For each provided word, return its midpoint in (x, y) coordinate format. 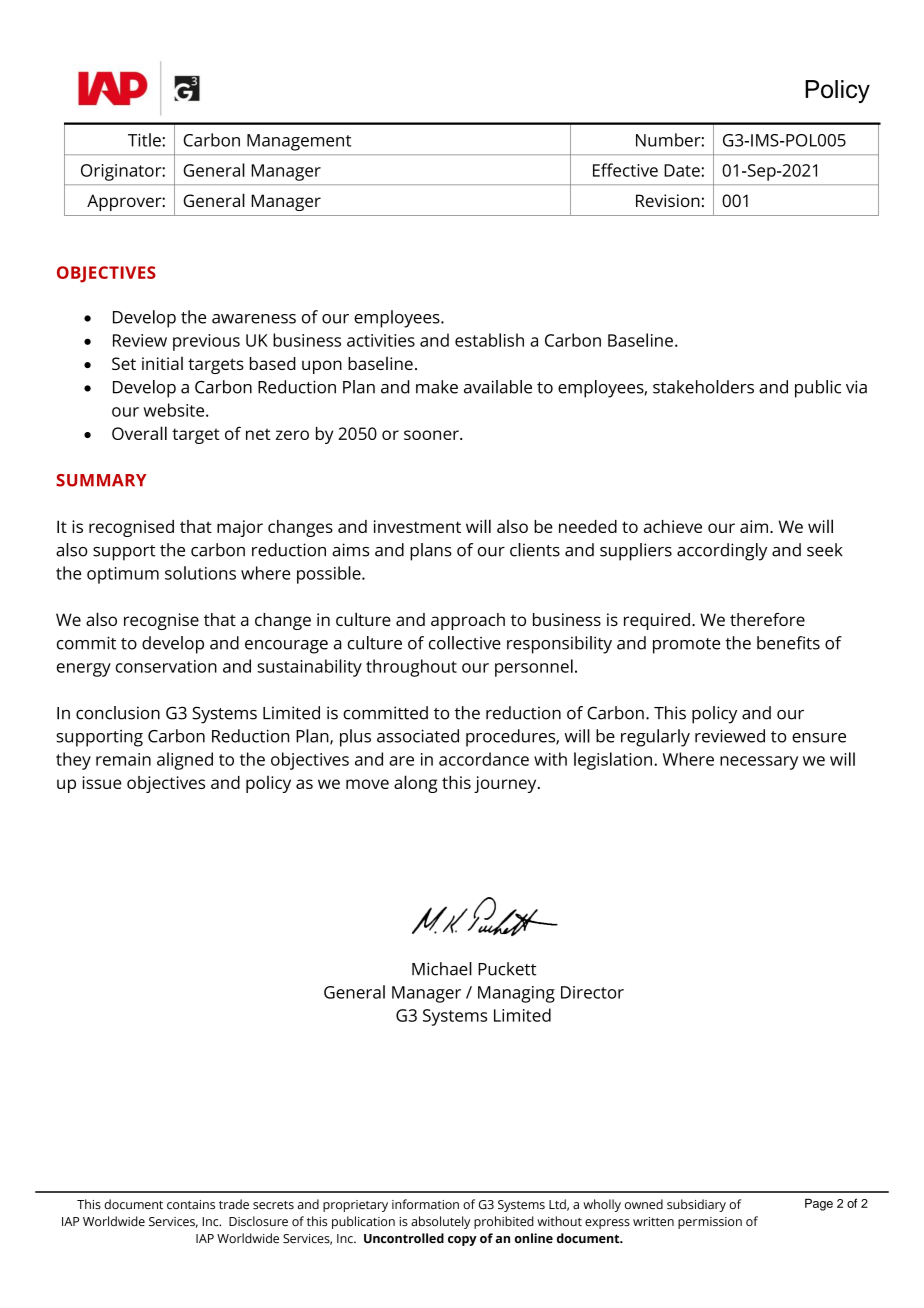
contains (191, 1205)
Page (819, 1204)
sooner (432, 435)
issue (102, 782)
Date (682, 170)
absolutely (440, 1222)
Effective (625, 170)
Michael (442, 969)
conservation (166, 666)
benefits (788, 643)
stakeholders (703, 387)
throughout (411, 668)
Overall (139, 433)
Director (592, 992)
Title (145, 140)
